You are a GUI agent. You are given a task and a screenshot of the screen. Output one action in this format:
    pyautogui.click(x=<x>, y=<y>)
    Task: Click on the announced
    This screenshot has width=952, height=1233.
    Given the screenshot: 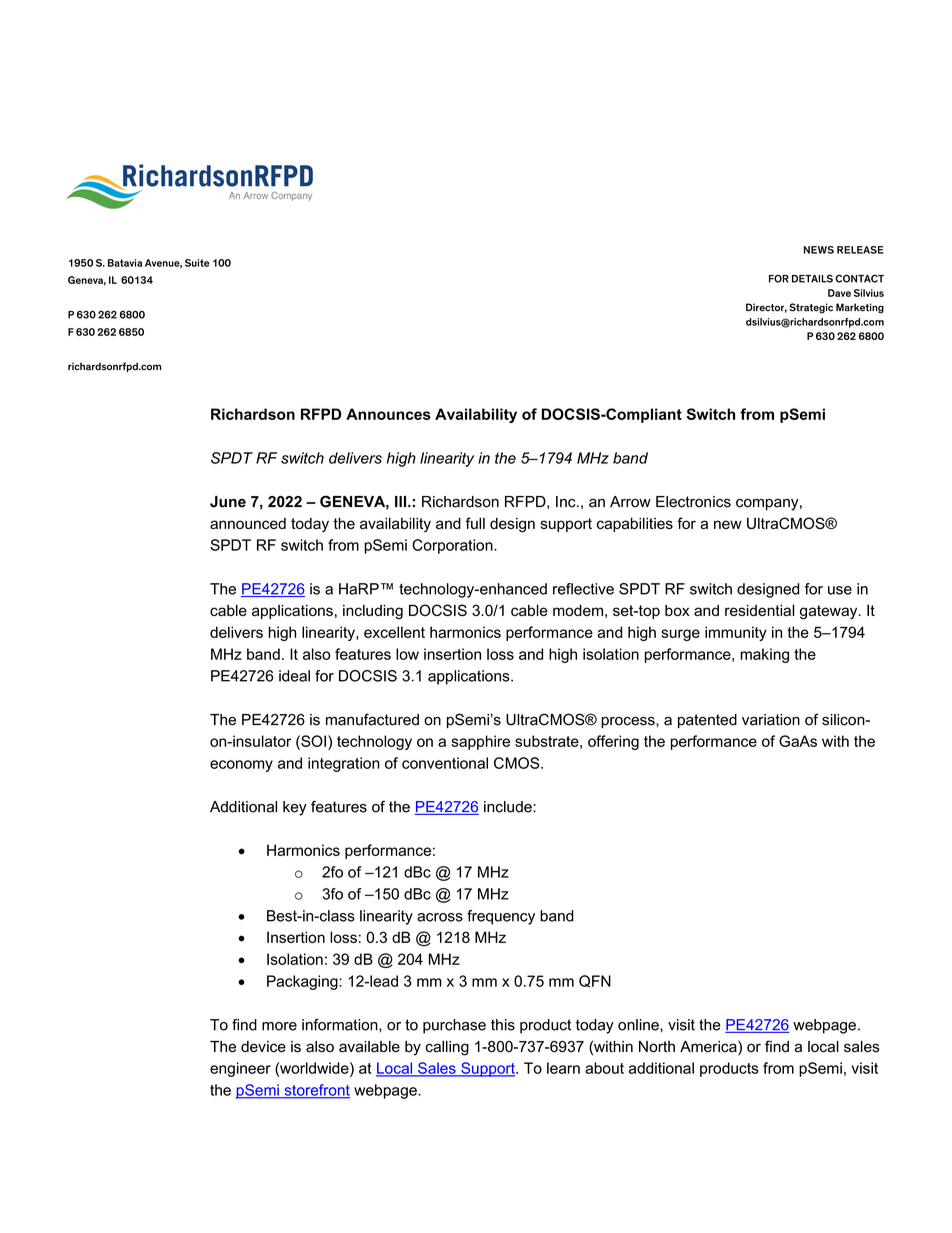 What is the action you would take?
    pyautogui.click(x=248, y=523)
